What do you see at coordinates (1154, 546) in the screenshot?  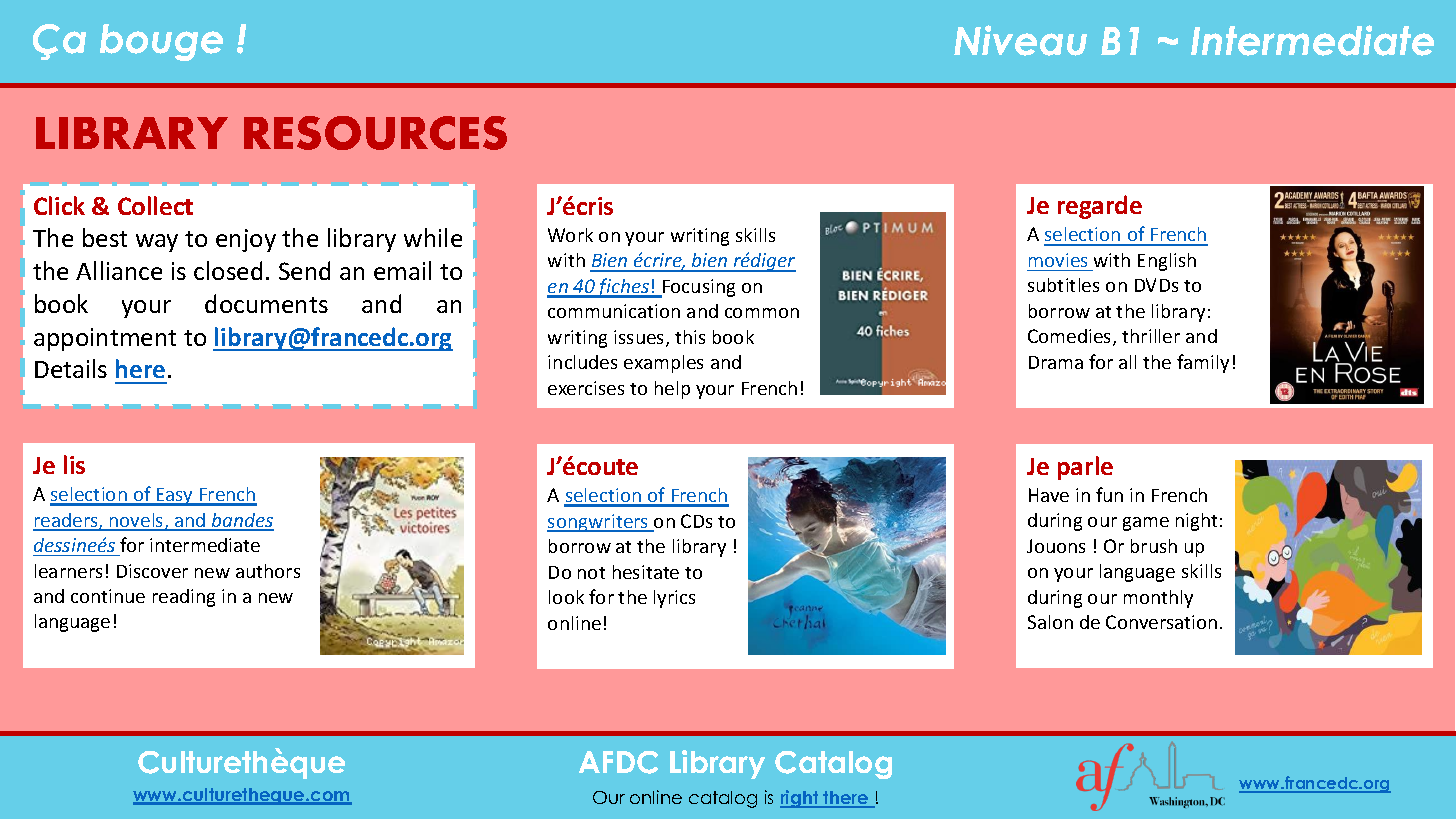 I see `brush` at bounding box center [1154, 546].
